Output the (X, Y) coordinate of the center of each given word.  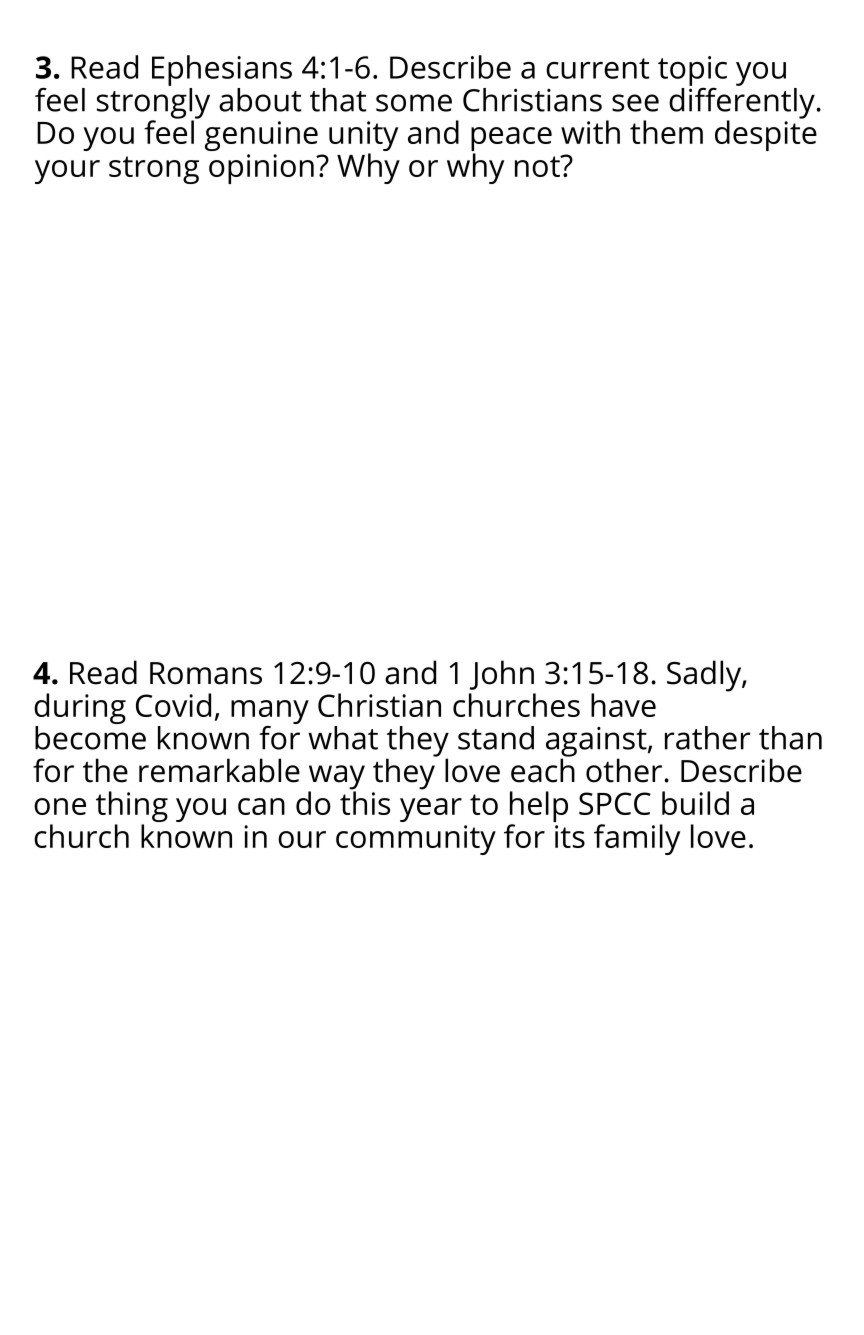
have (623, 705)
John (502, 675)
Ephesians (222, 70)
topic (692, 72)
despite (766, 134)
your (67, 172)
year (431, 810)
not (538, 166)
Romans (206, 673)
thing (132, 808)
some (414, 103)
